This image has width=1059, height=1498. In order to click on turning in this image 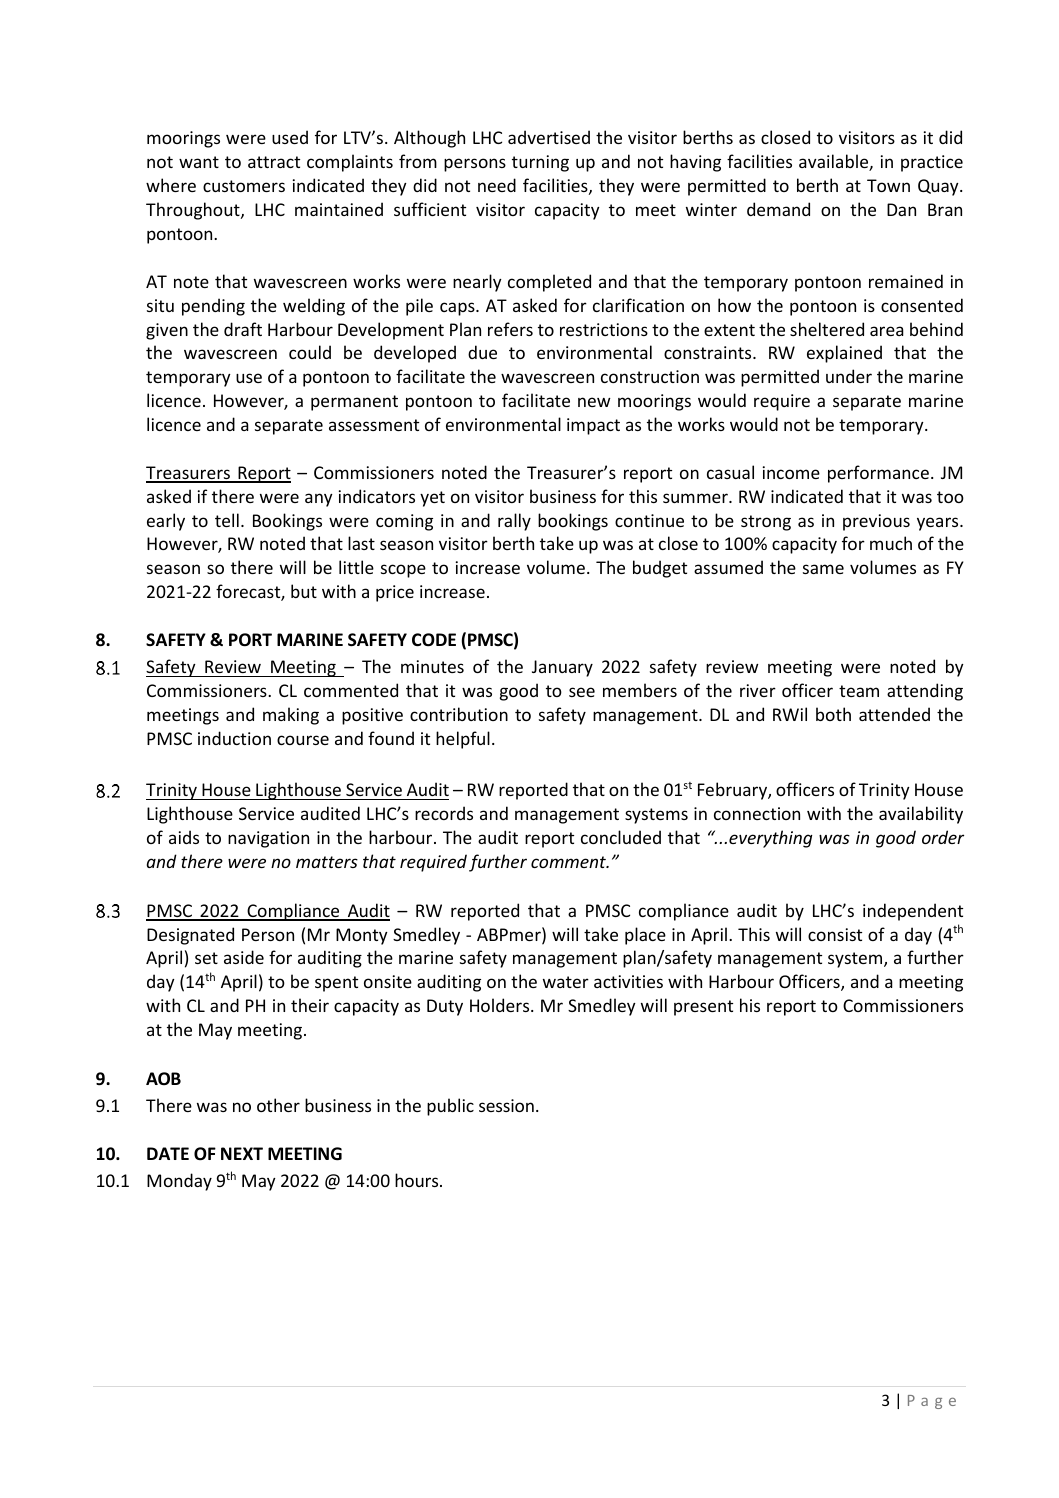, I will do `click(540, 163)`.
